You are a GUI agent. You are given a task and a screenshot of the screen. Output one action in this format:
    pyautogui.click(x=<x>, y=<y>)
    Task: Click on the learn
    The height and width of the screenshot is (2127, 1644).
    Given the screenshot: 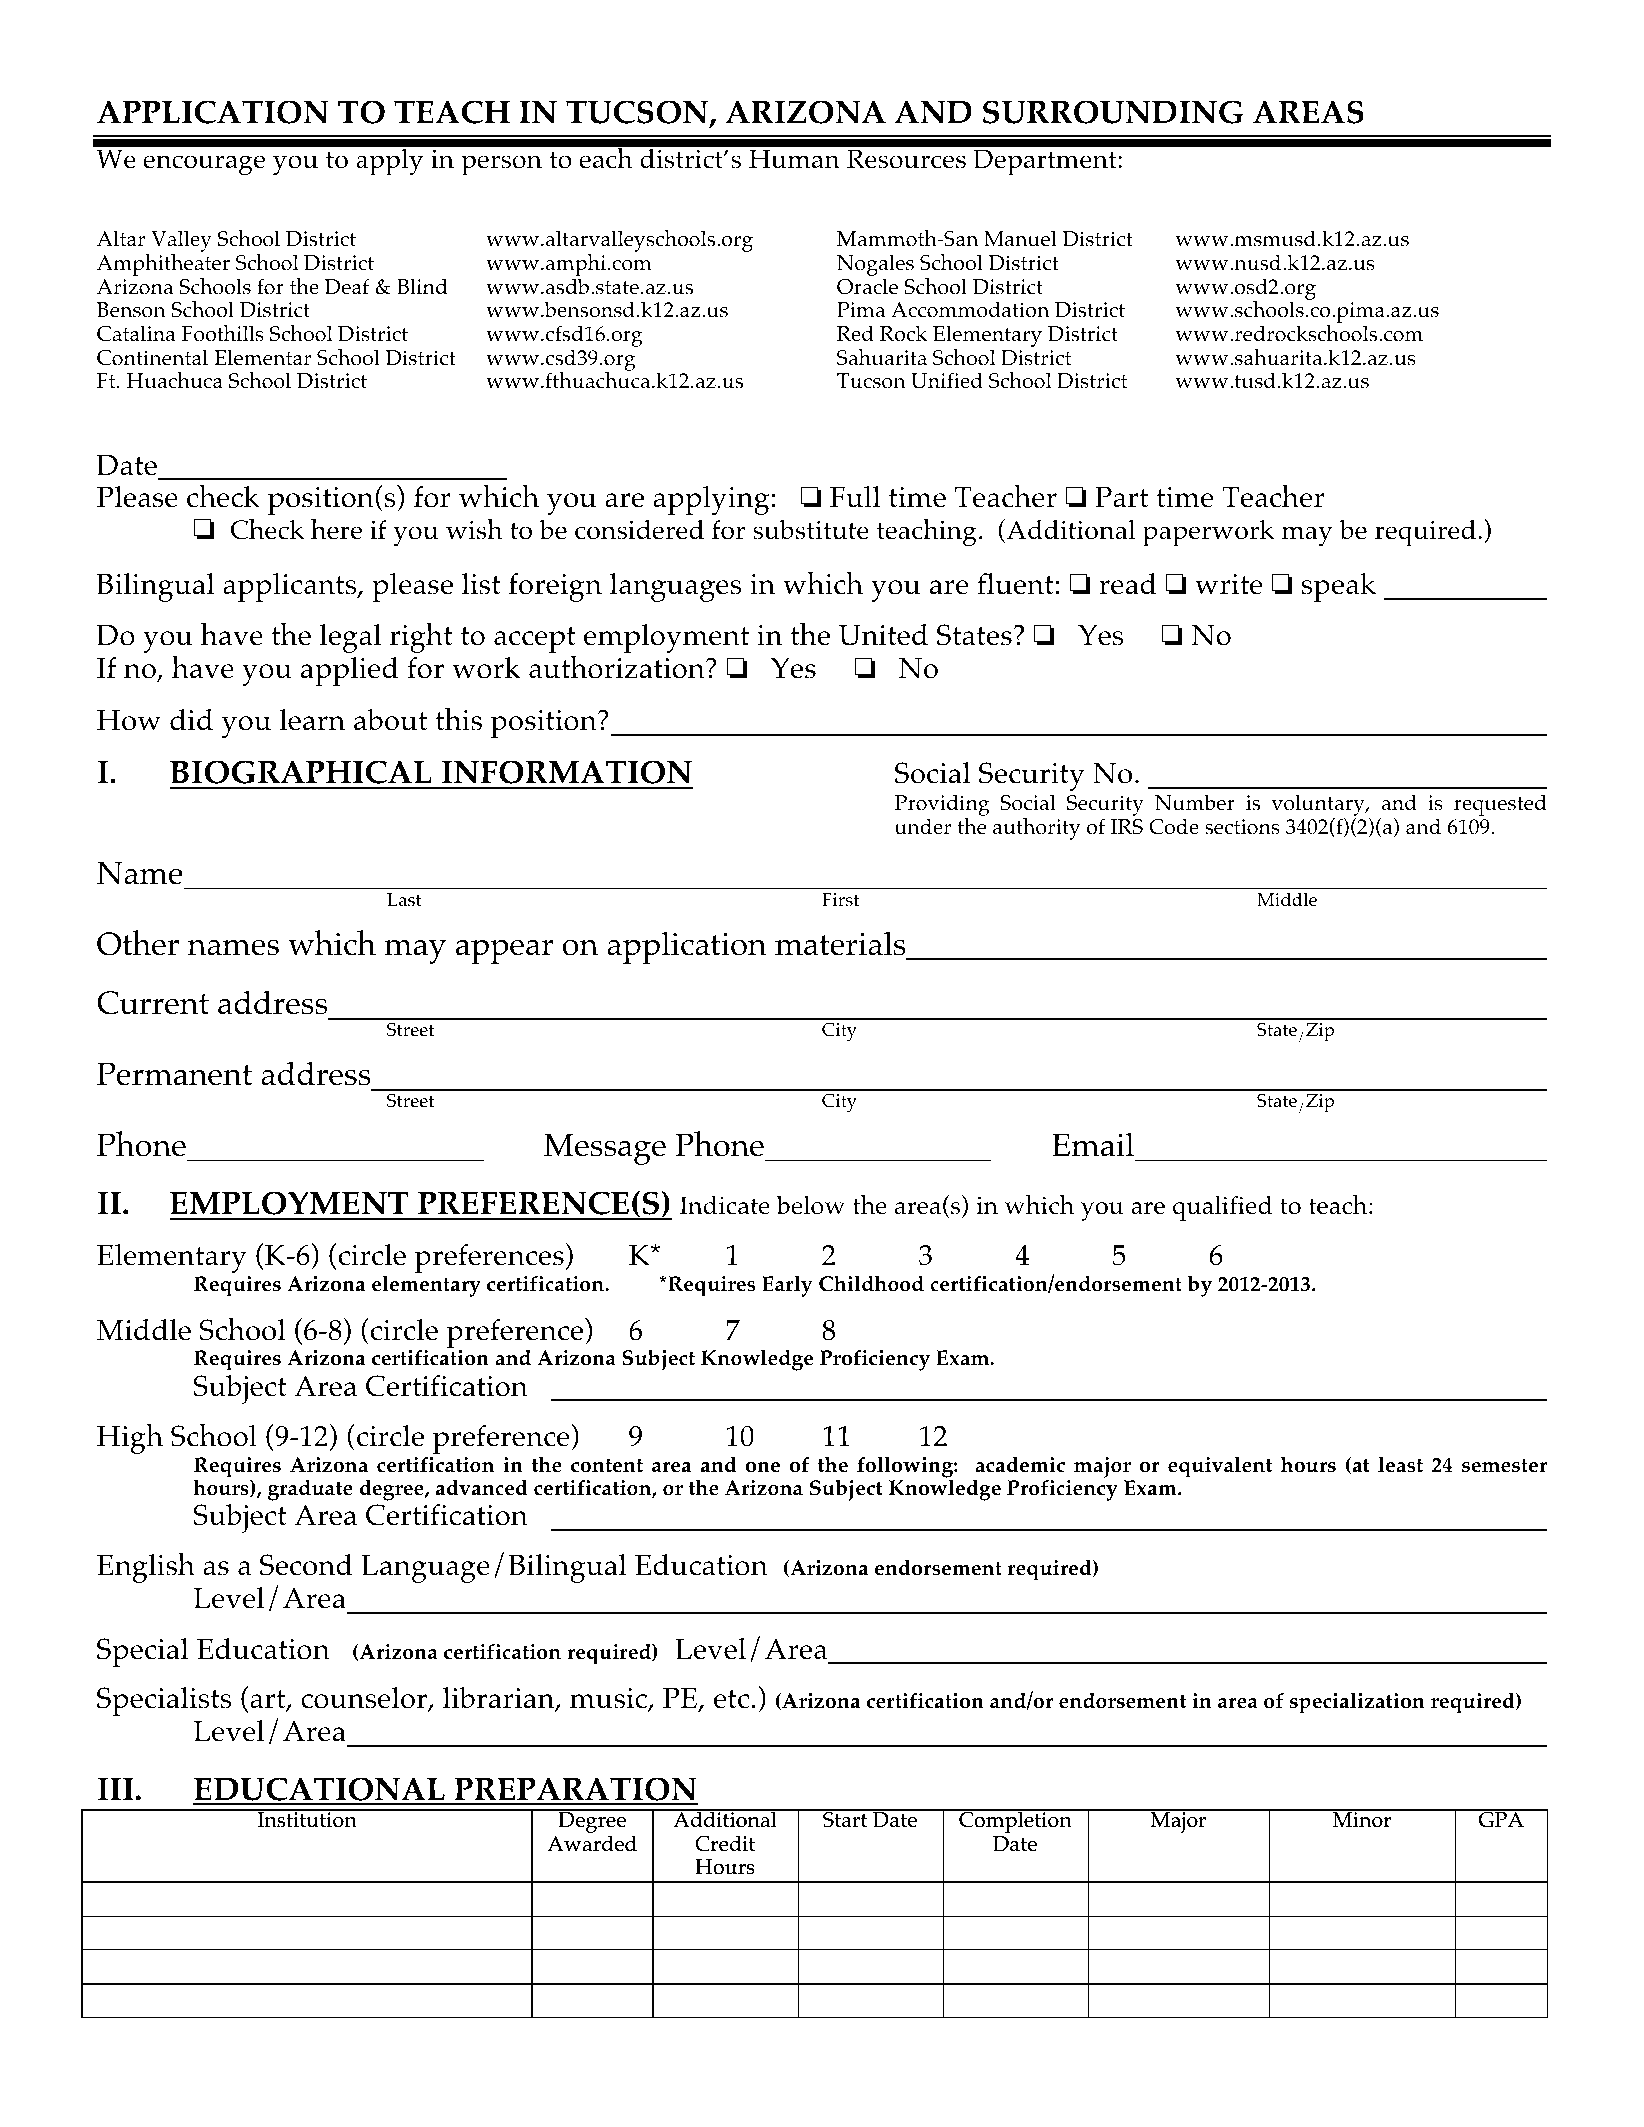 What is the action you would take?
    pyautogui.click(x=312, y=720)
